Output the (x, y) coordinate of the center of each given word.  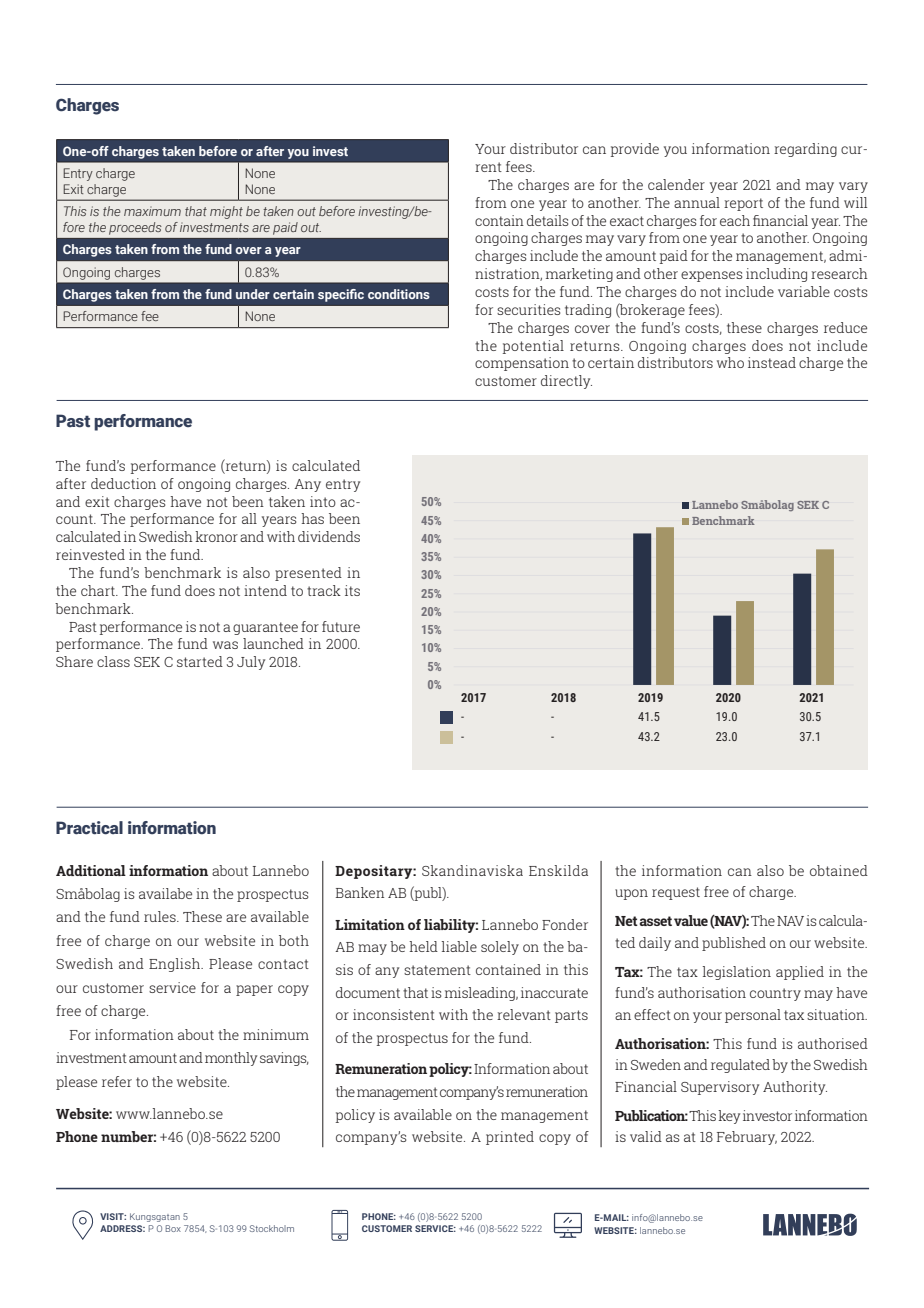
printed (510, 1138)
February (747, 1138)
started (200, 661)
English (176, 965)
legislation (737, 973)
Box (173, 1228)
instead (772, 362)
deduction (123, 483)
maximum (152, 211)
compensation (522, 364)
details (547, 220)
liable (459, 946)
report (743, 204)
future (341, 626)
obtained (839, 870)
